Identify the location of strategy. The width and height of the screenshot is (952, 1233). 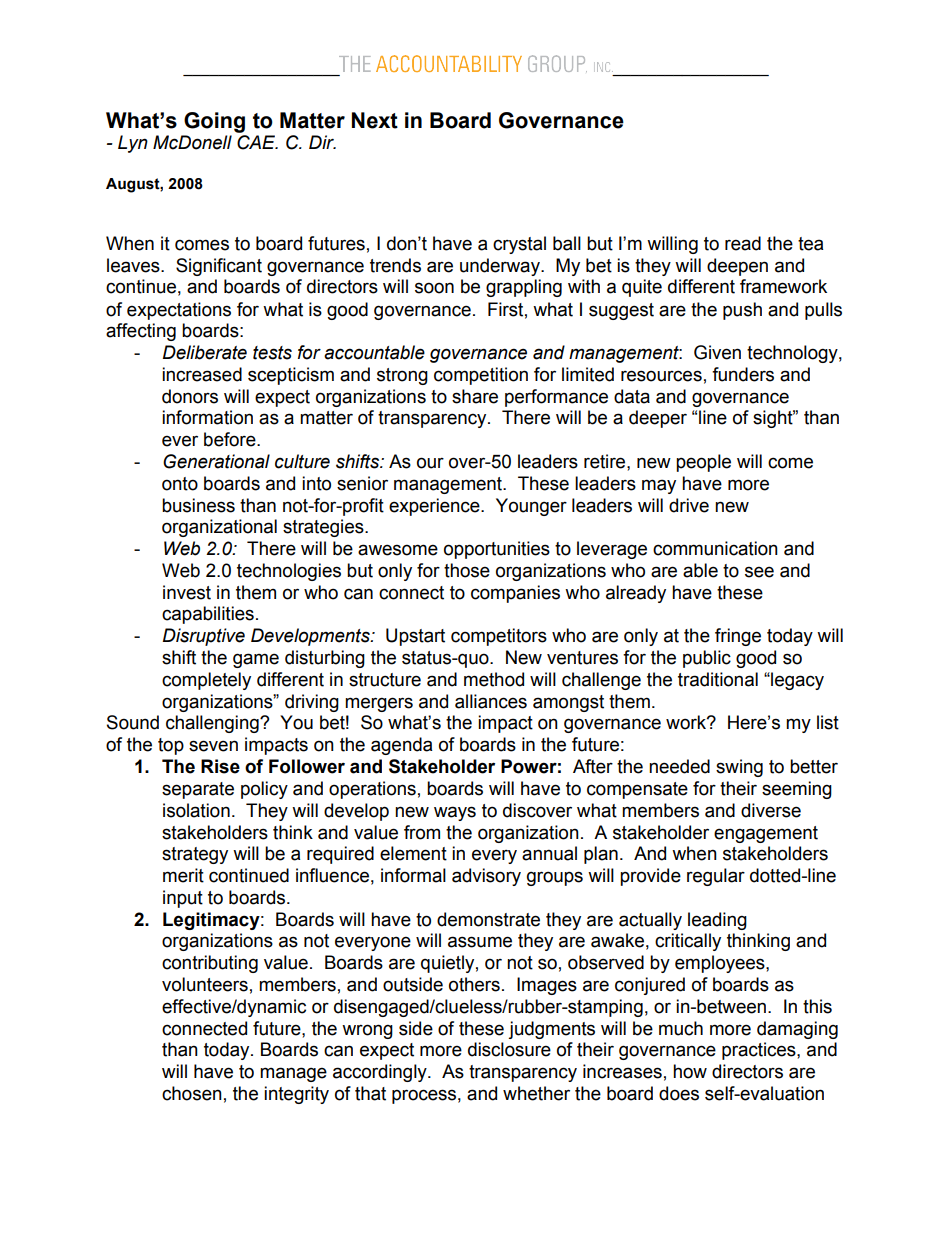
(195, 855).
